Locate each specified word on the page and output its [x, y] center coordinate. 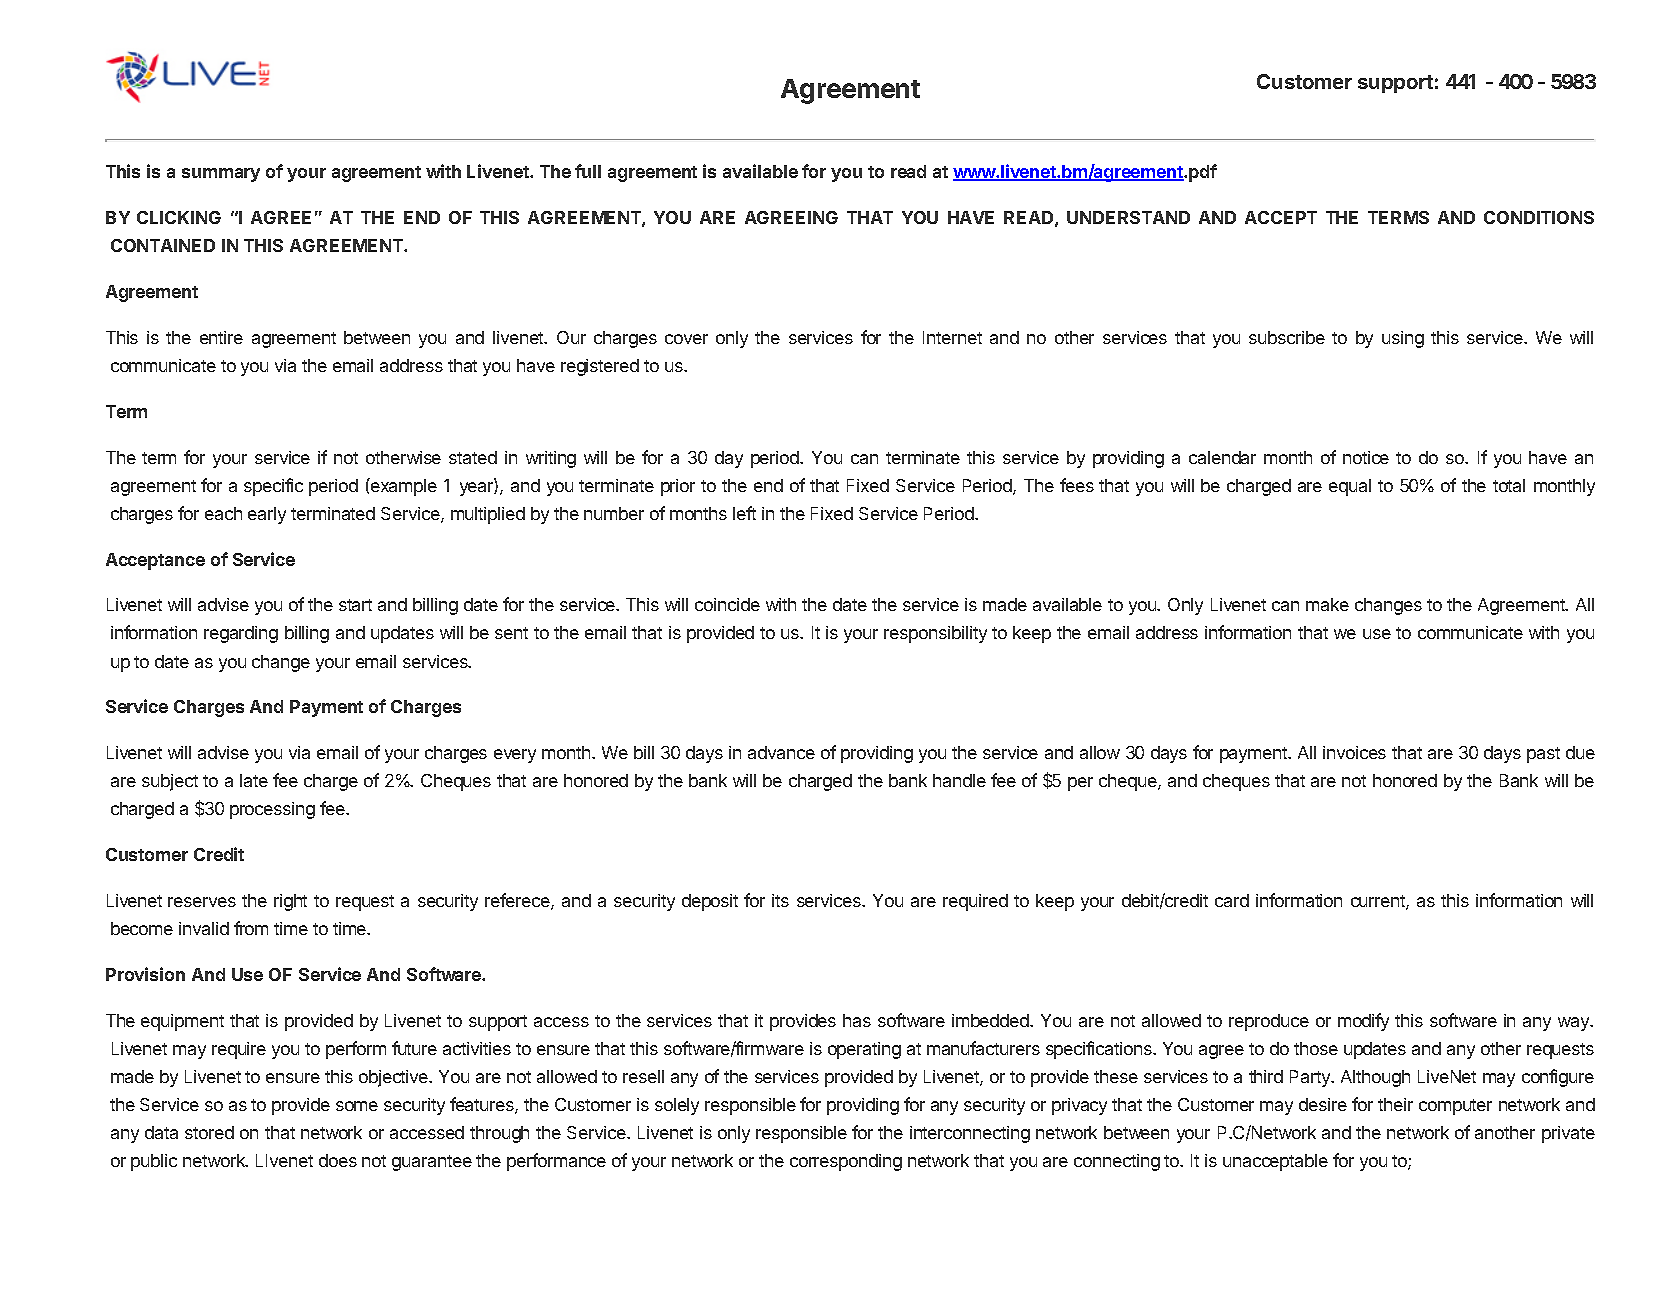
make [1327, 604]
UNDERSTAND [1128, 217]
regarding [241, 634]
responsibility [935, 634]
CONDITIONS [1539, 217]
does [338, 1160]
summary [221, 175]
